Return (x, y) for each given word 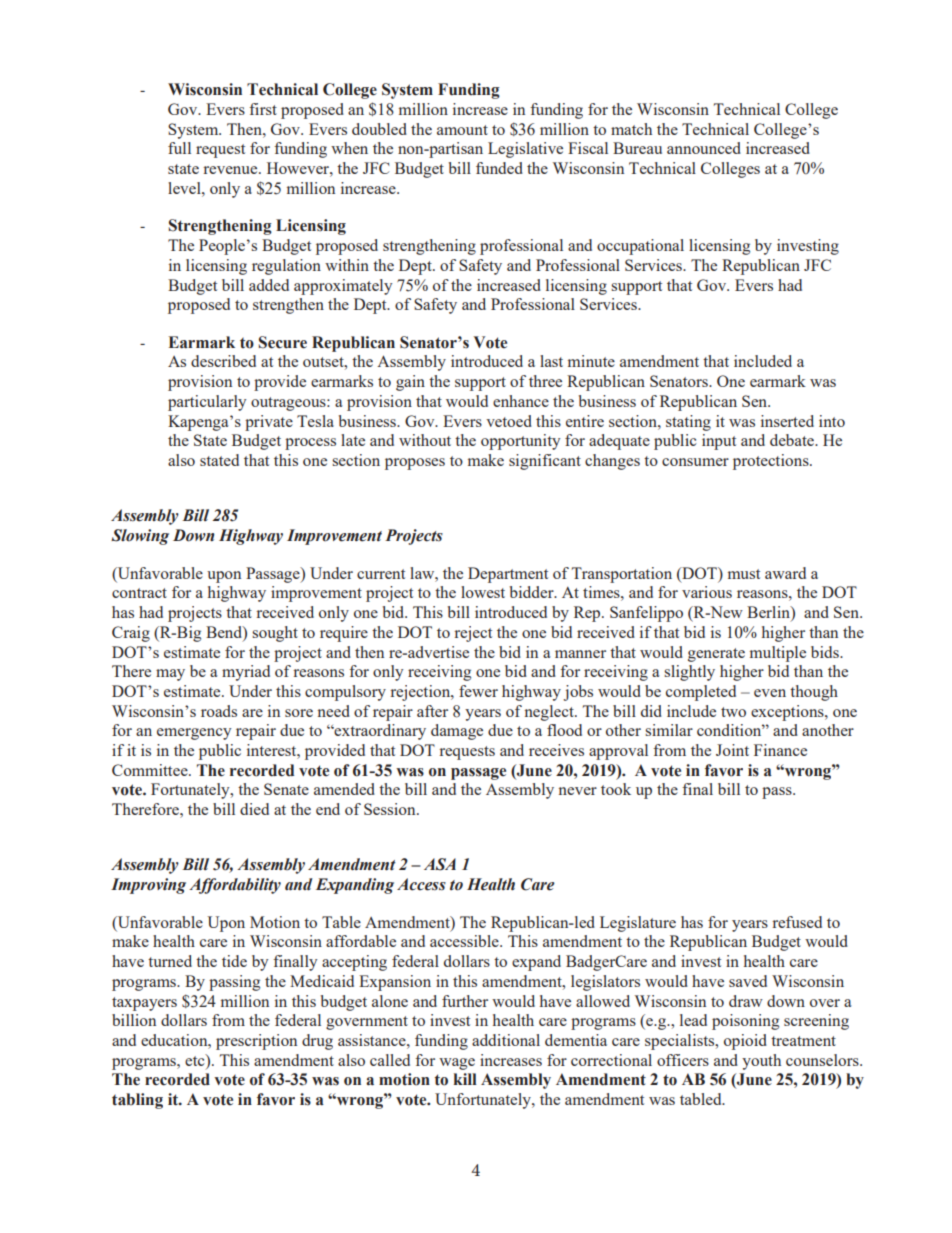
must (744, 574)
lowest (483, 592)
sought (275, 634)
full (179, 148)
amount (462, 130)
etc (196, 1060)
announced (704, 148)
